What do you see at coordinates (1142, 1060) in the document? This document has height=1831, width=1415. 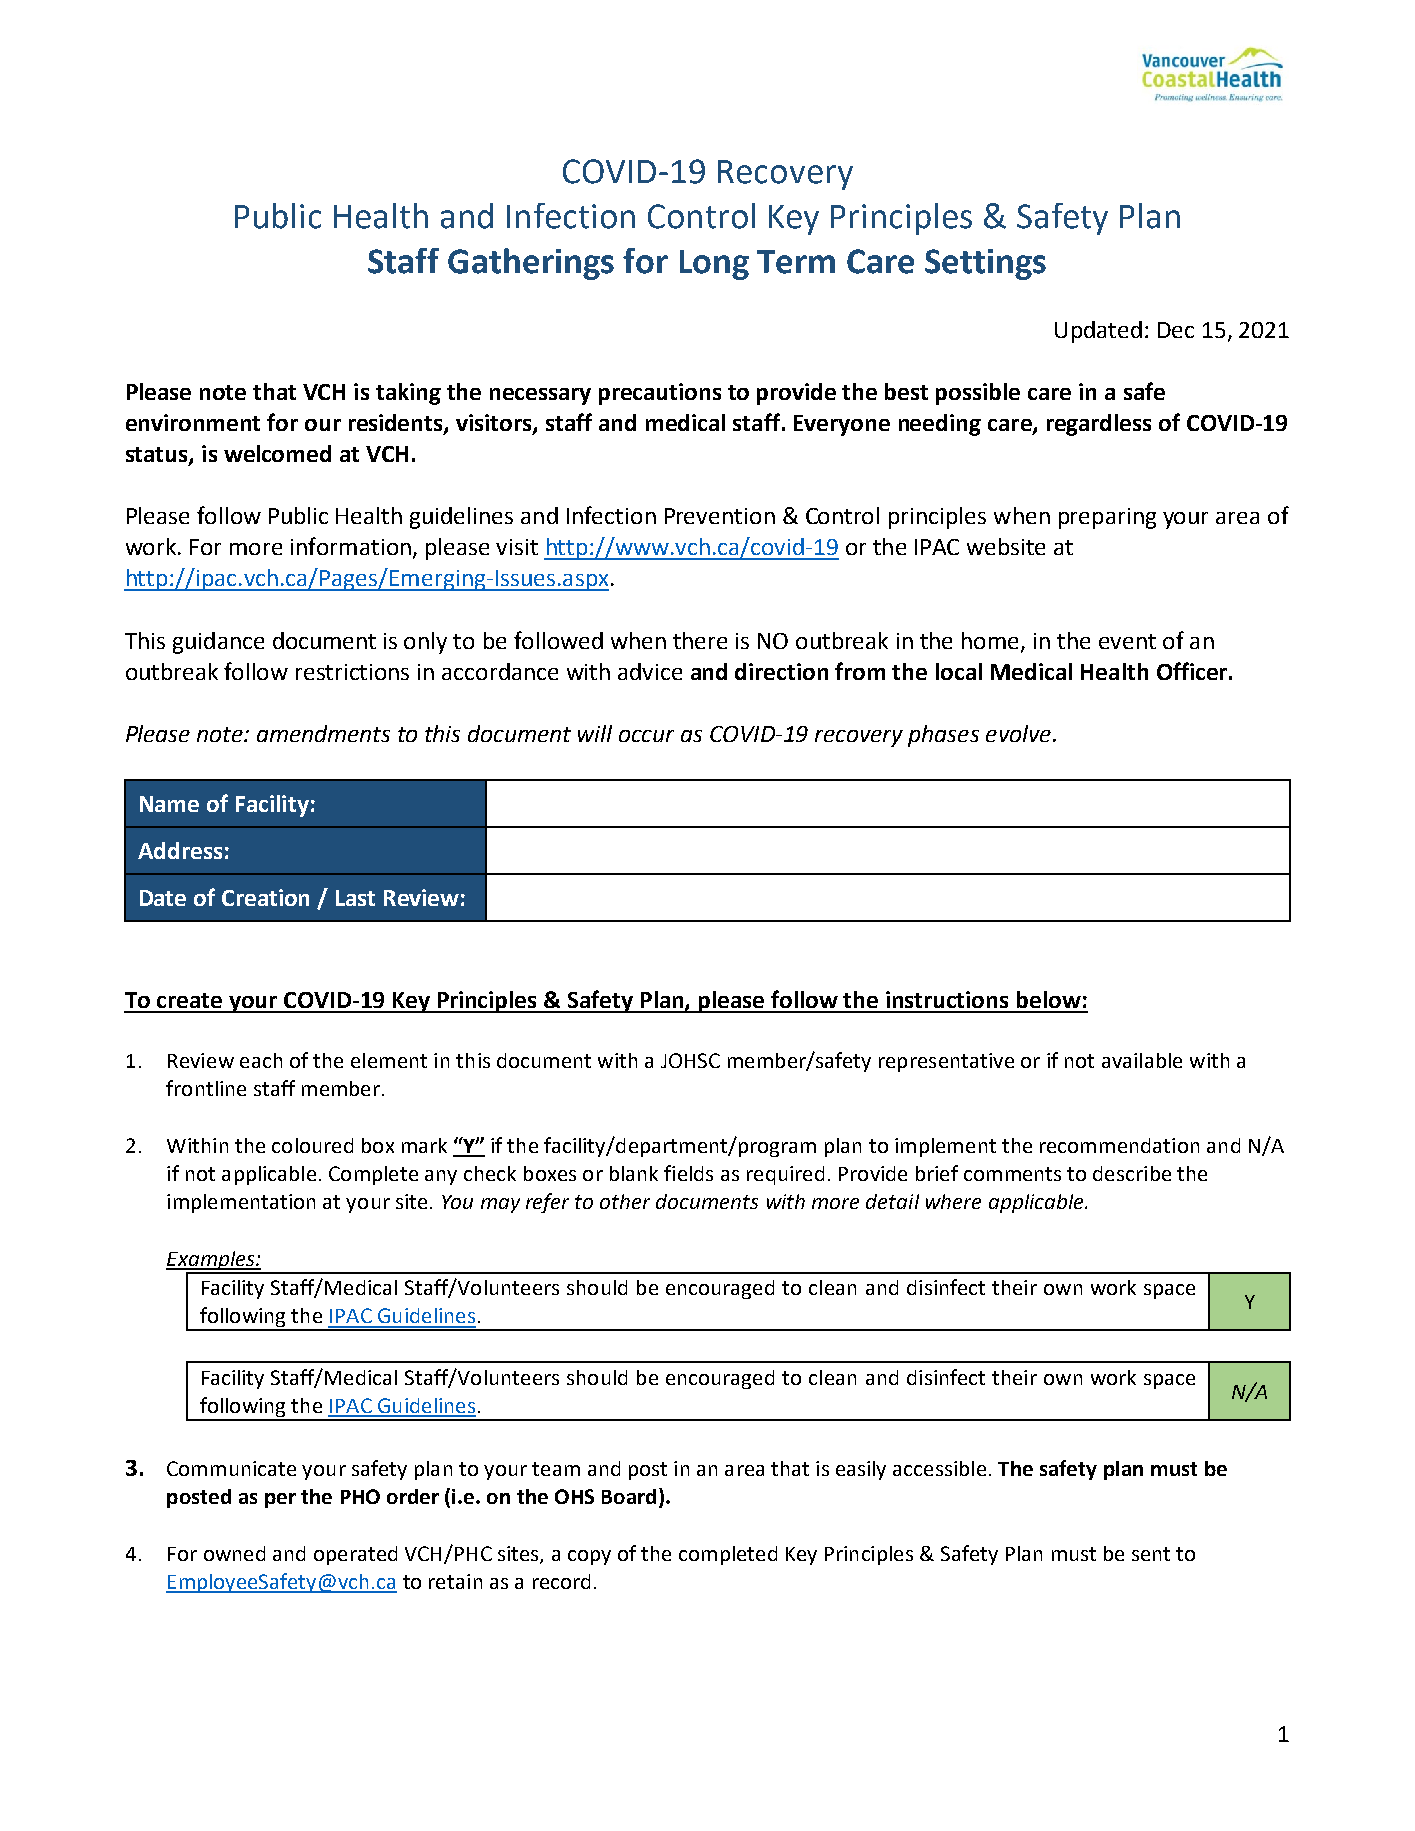 I see `available` at bounding box center [1142, 1060].
